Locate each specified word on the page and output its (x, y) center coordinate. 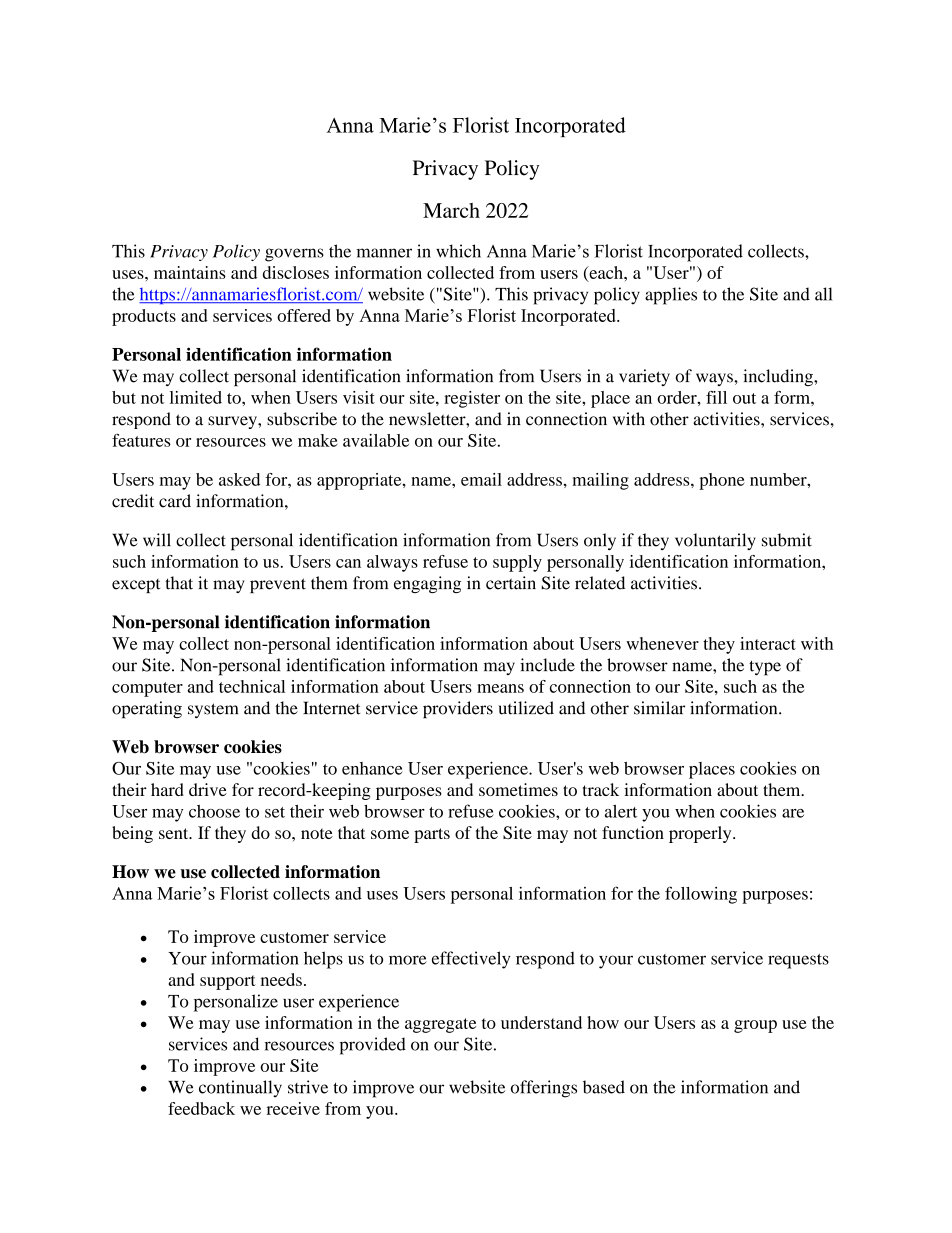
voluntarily (715, 541)
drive (208, 789)
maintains (190, 272)
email (481, 479)
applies (671, 296)
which (458, 251)
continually (240, 1089)
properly (701, 834)
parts (432, 835)
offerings (544, 1089)
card (175, 501)
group (755, 1026)
